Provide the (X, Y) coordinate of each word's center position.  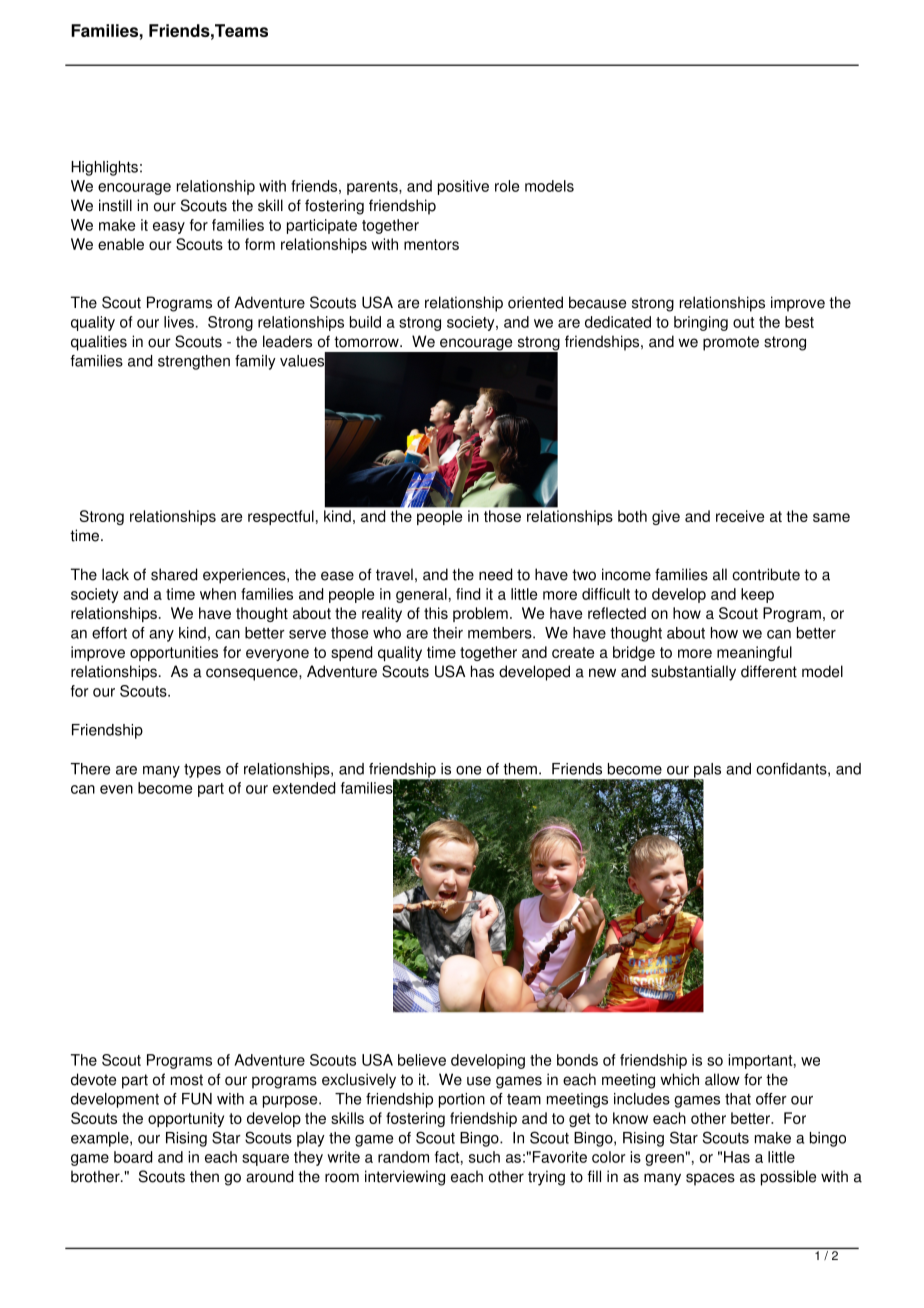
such (484, 1157)
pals (706, 771)
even (116, 789)
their (448, 633)
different (769, 671)
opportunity (186, 1119)
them (520, 769)
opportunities (174, 653)
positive (463, 187)
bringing (701, 323)
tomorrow (367, 342)
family (255, 362)
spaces (710, 1179)
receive (740, 516)
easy (169, 228)
